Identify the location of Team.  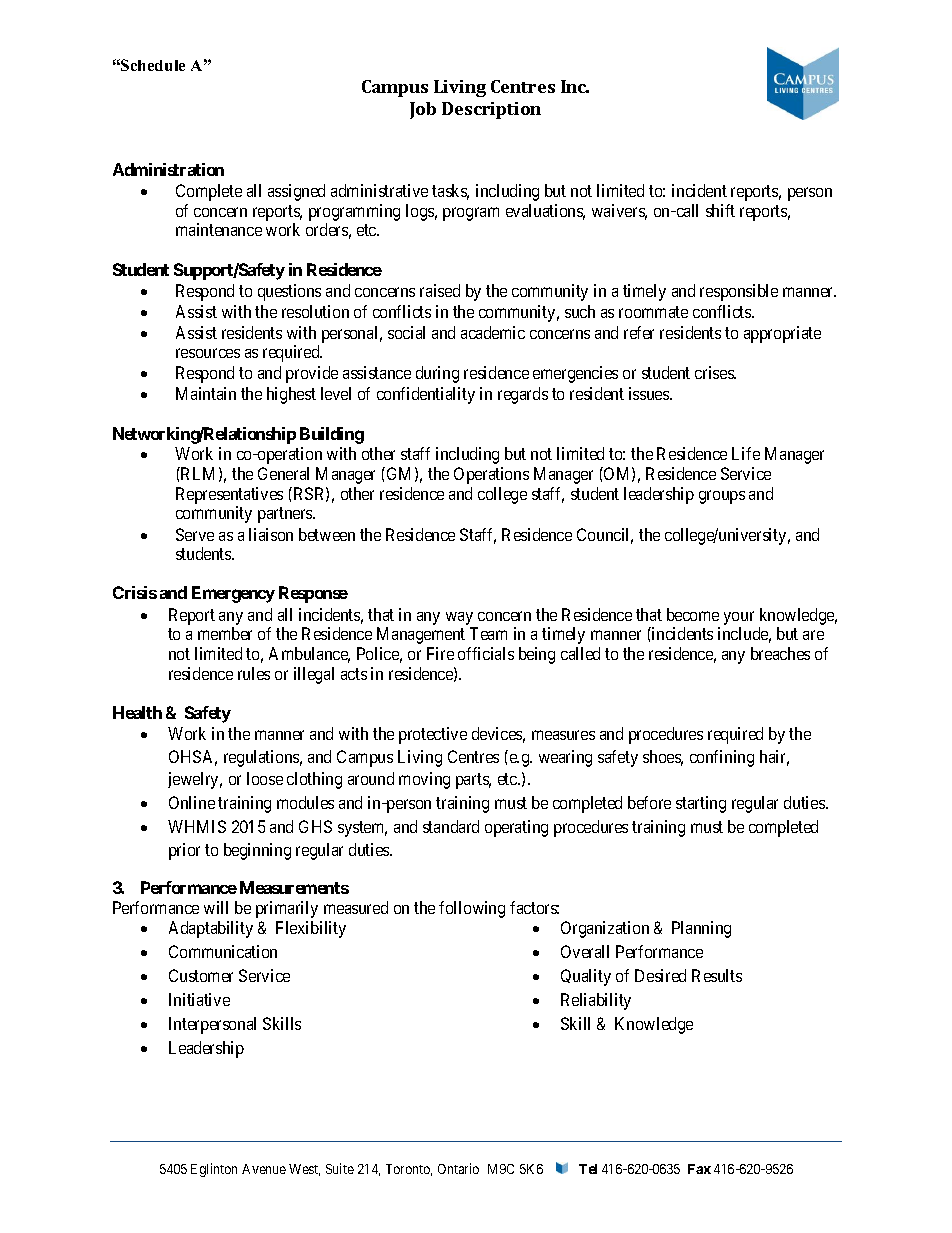
(488, 633).
